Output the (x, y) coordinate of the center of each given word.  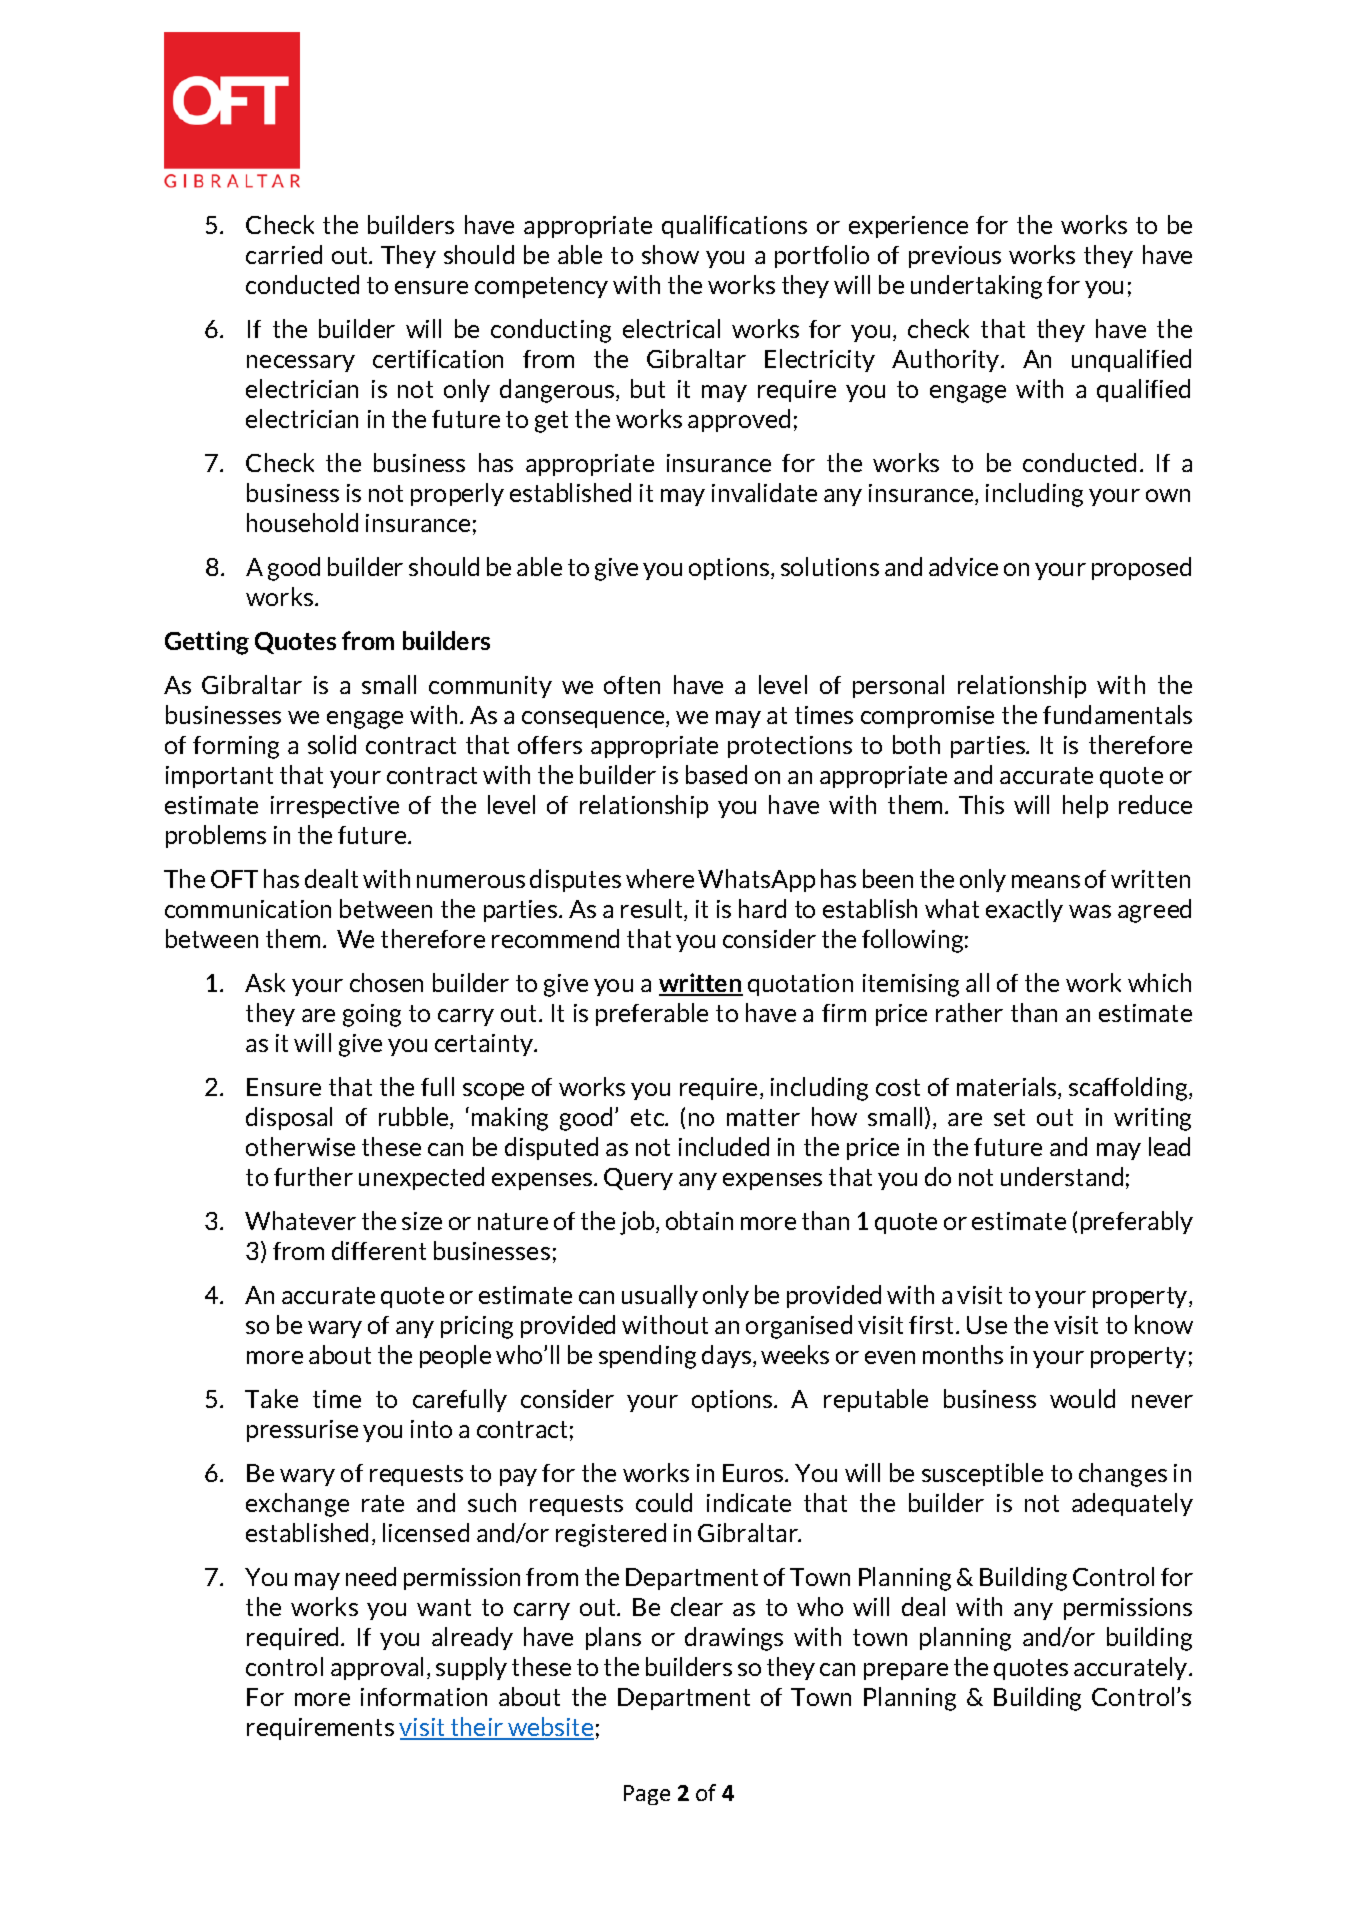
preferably (1137, 1222)
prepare (906, 1671)
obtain (699, 1220)
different (379, 1250)
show (670, 254)
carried (284, 254)
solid (332, 744)
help (1085, 806)
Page (647, 1795)
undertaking (976, 287)
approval (377, 1668)
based (716, 774)
